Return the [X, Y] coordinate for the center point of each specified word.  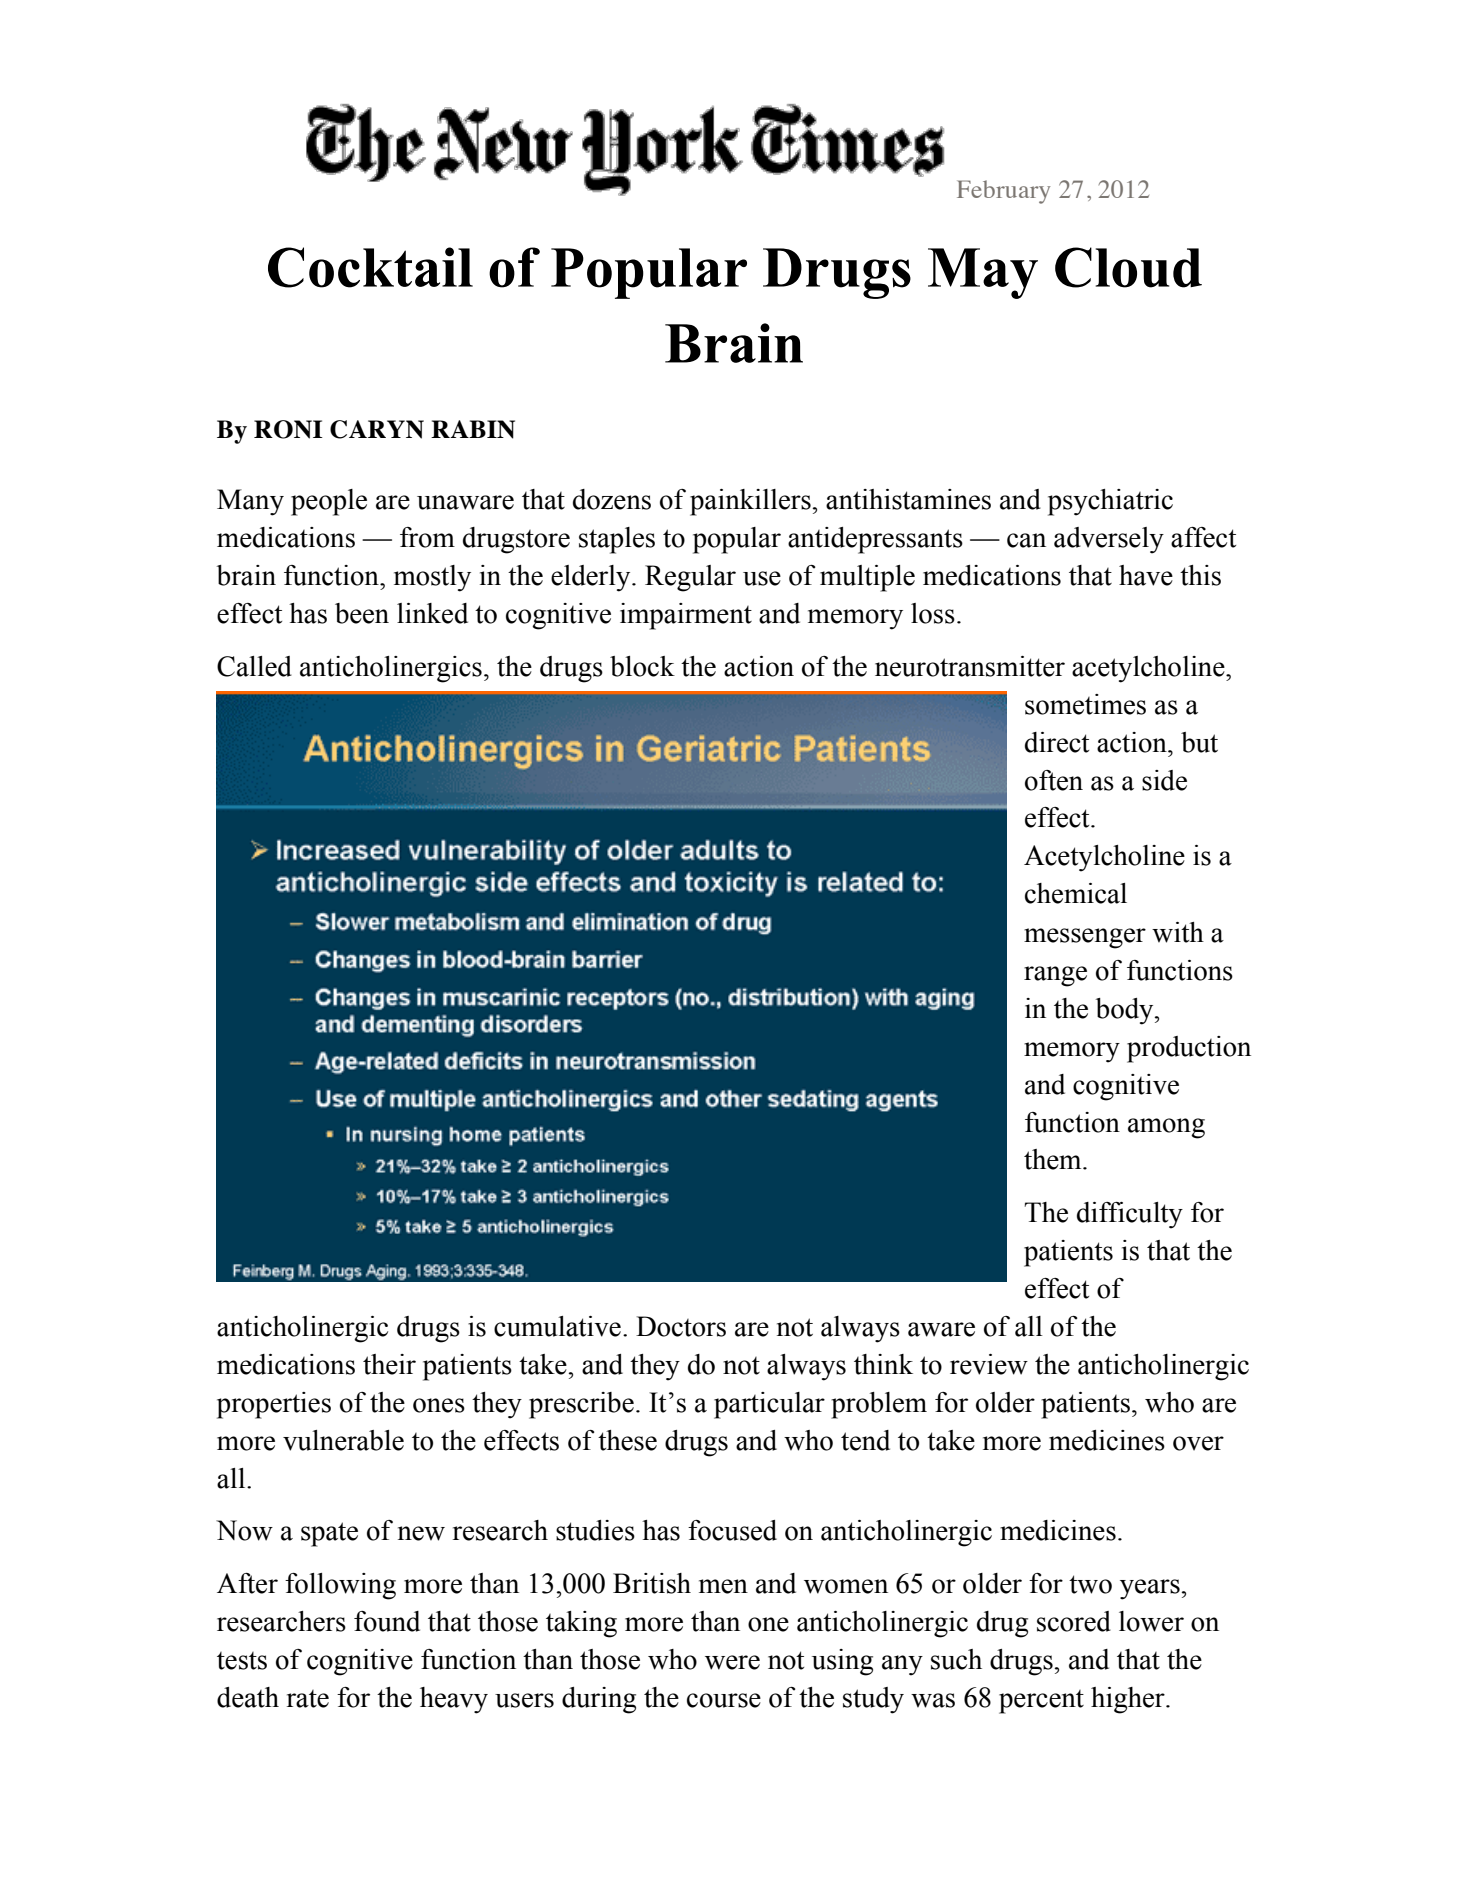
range [1055, 976]
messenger [1085, 938]
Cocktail [370, 267]
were [732, 1662]
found [387, 1621]
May [983, 273]
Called [254, 666]
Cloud [1128, 267]
